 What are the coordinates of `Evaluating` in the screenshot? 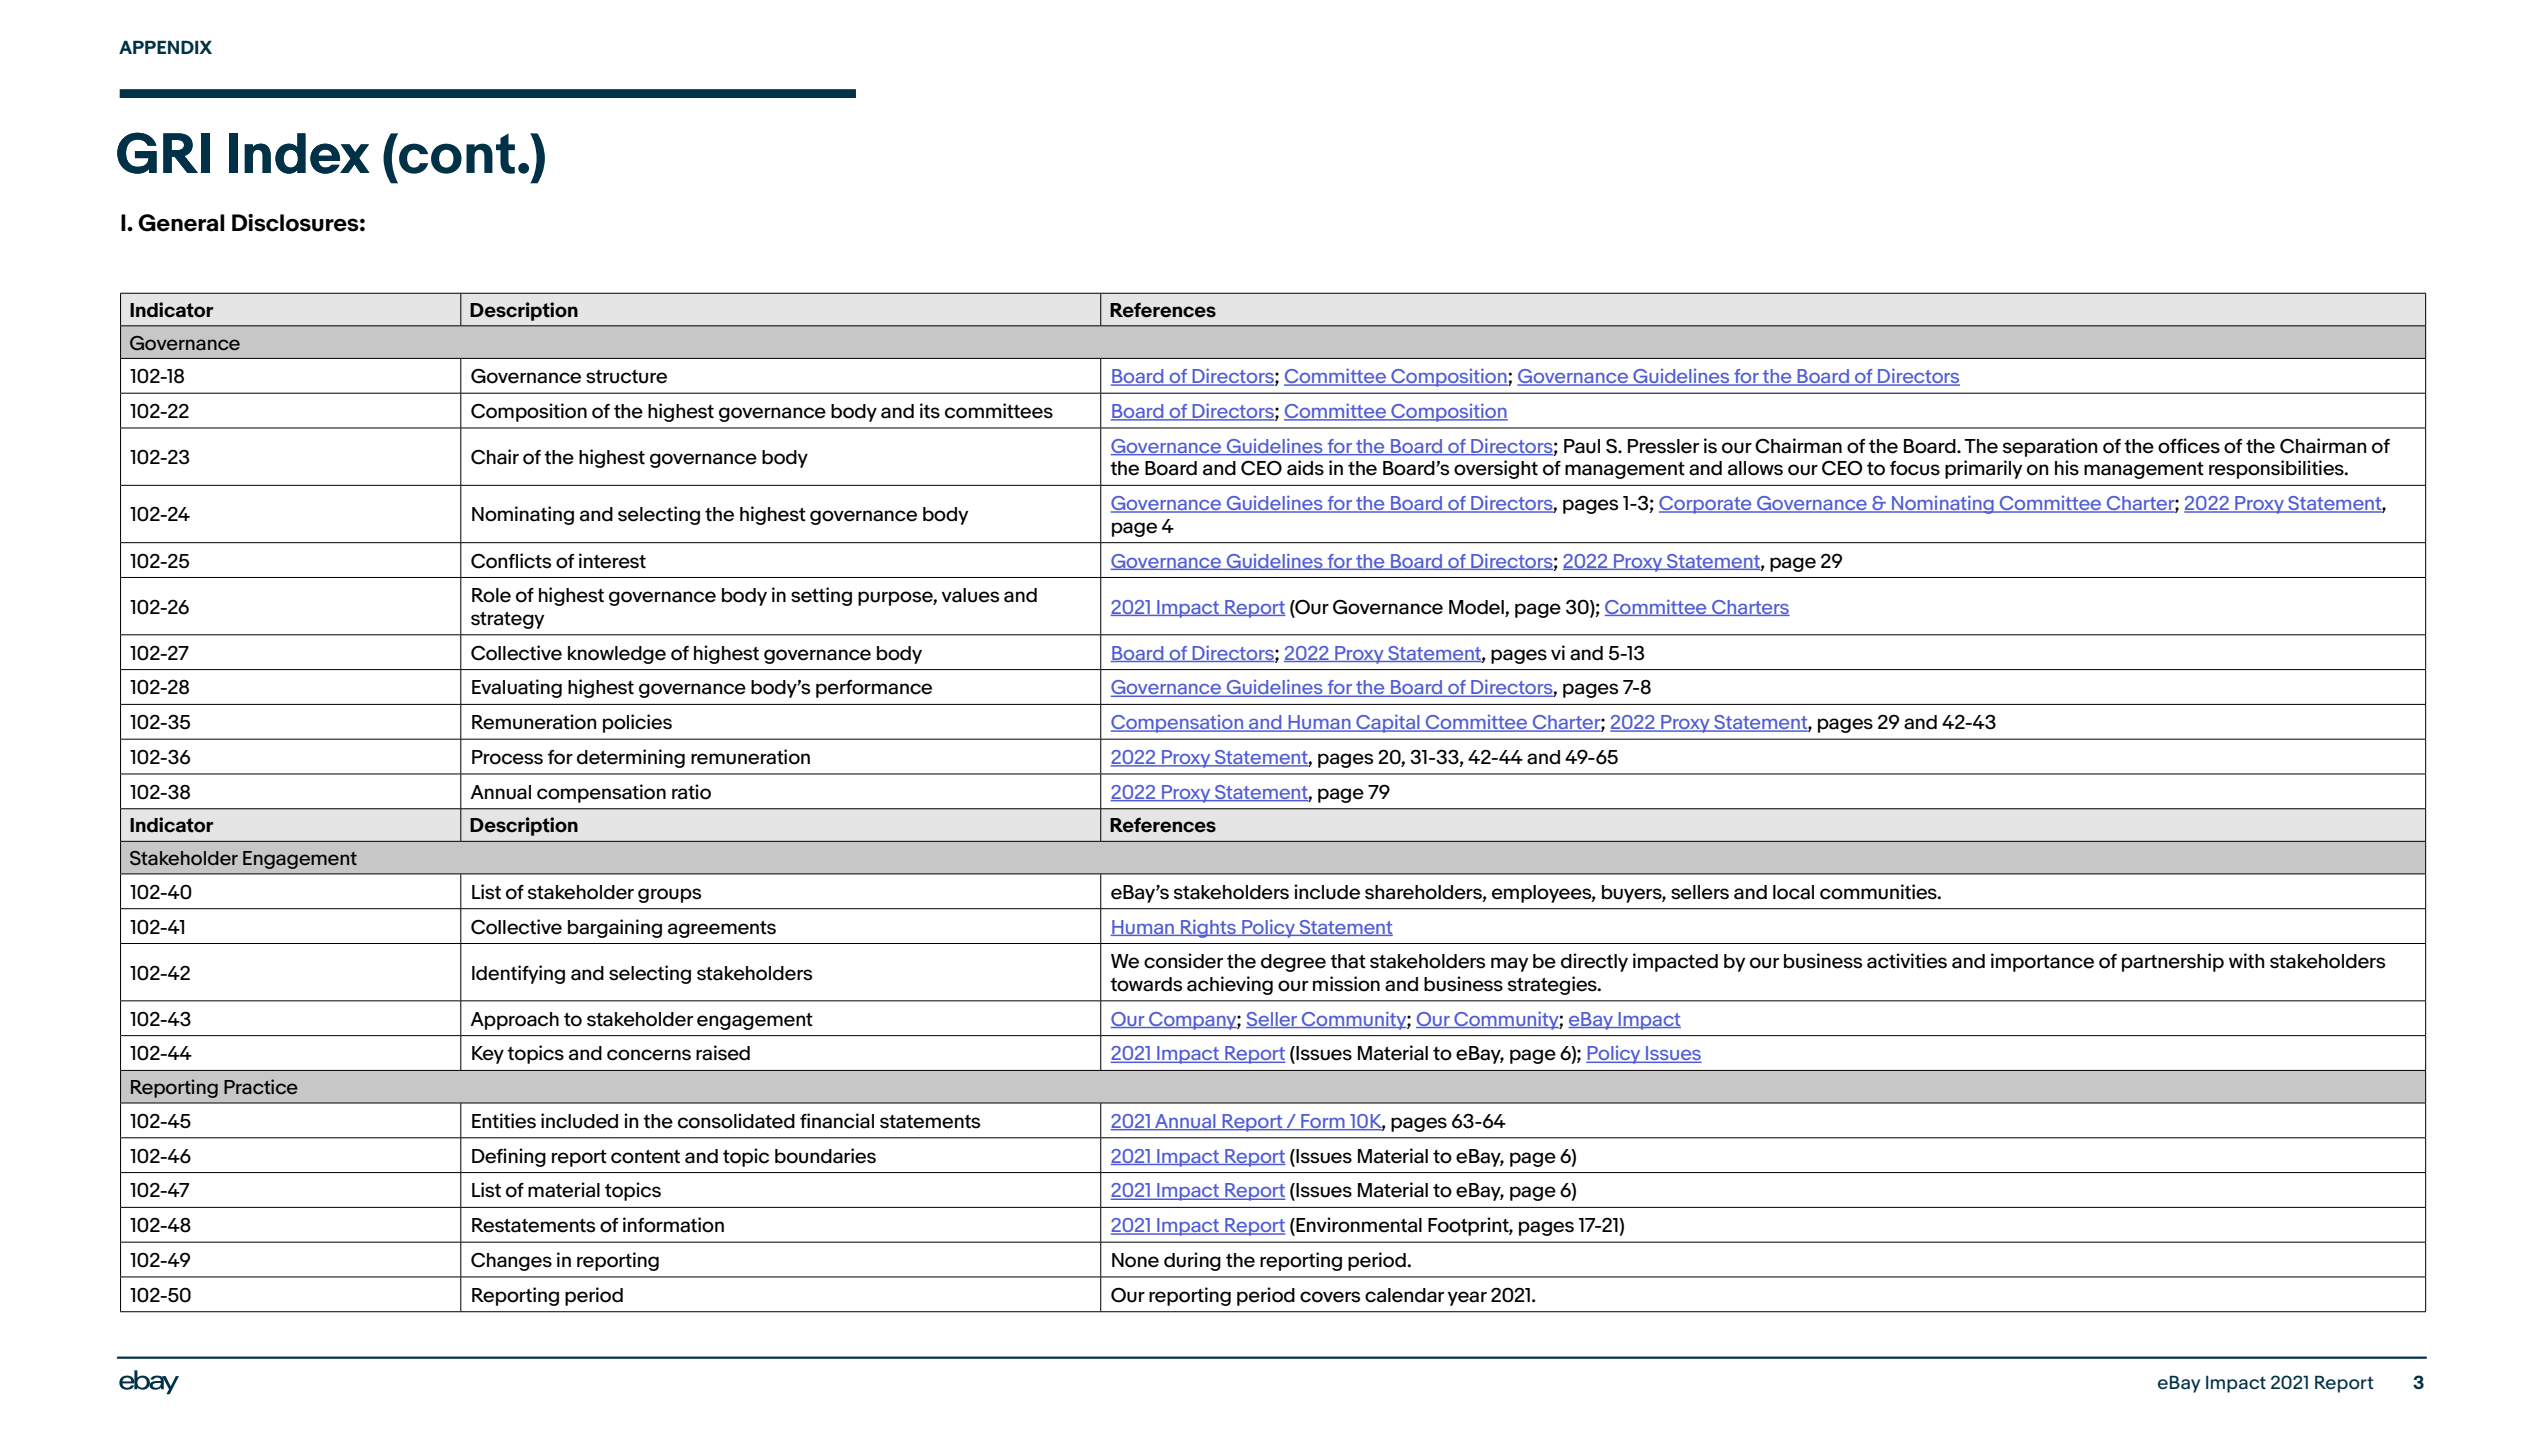 It's located at (517, 688).
